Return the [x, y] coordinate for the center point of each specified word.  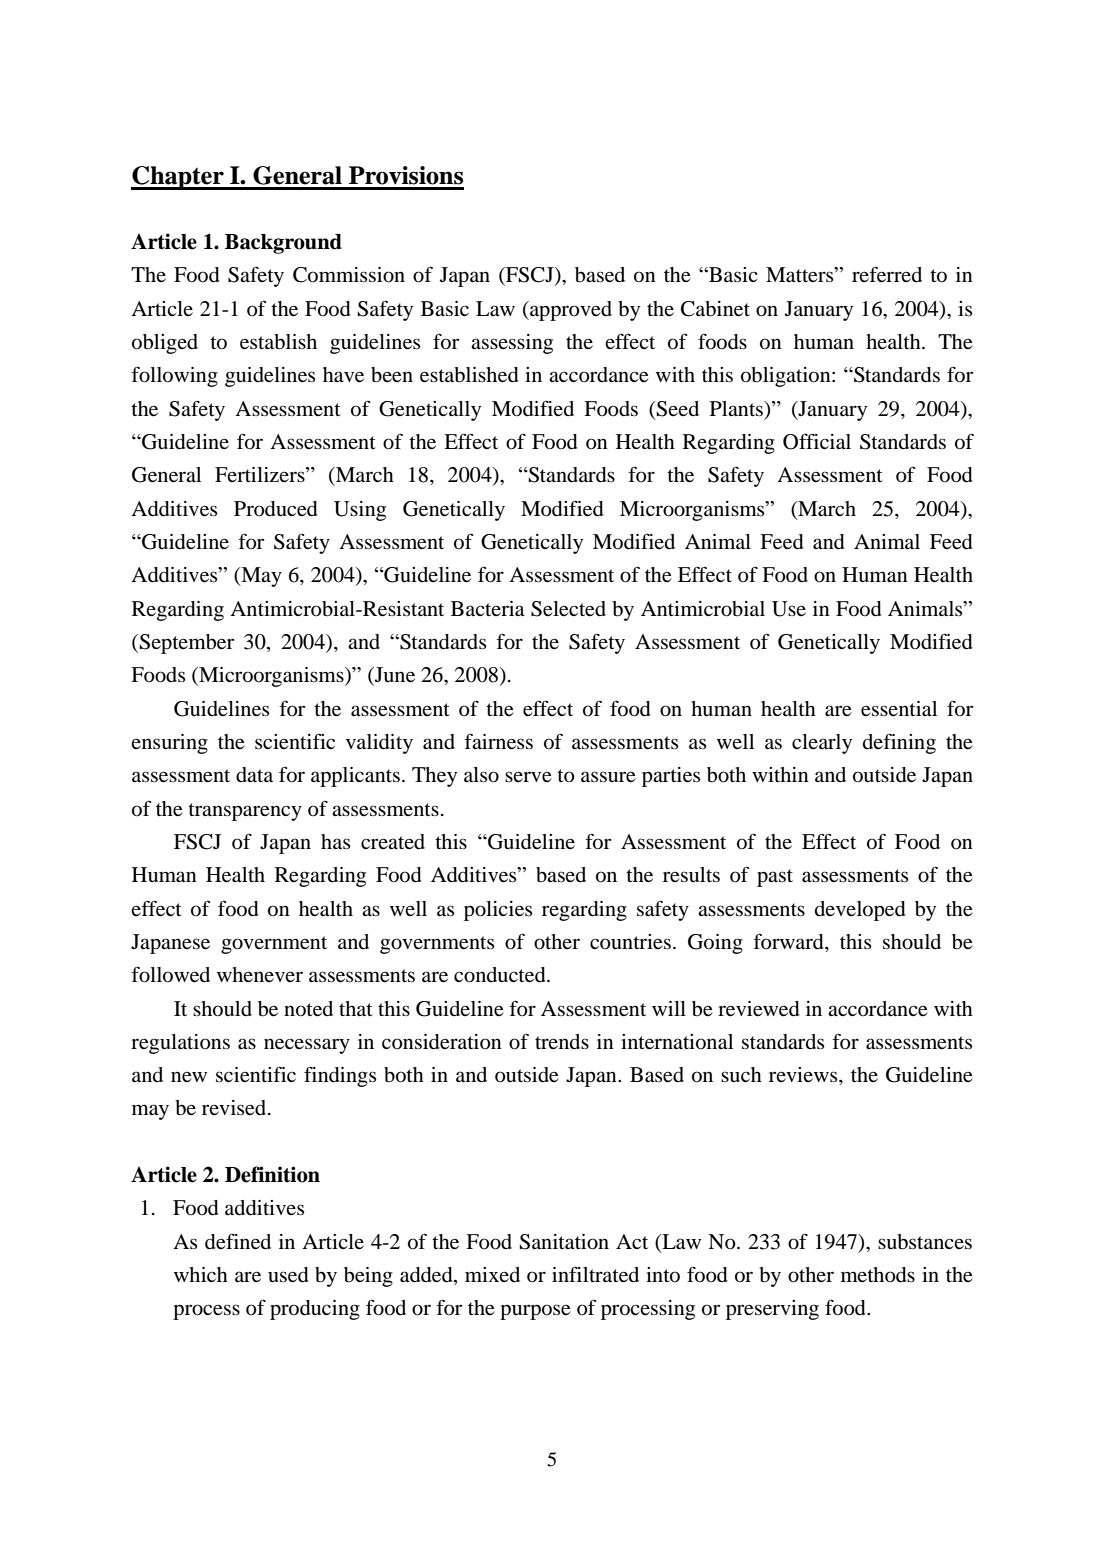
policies [498, 911]
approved [570, 311]
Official [817, 441]
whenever [260, 974]
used [288, 1275]
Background [283, 244]
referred [887, 274]
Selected [568, 609]
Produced [276, 509]
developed [860, 911]
